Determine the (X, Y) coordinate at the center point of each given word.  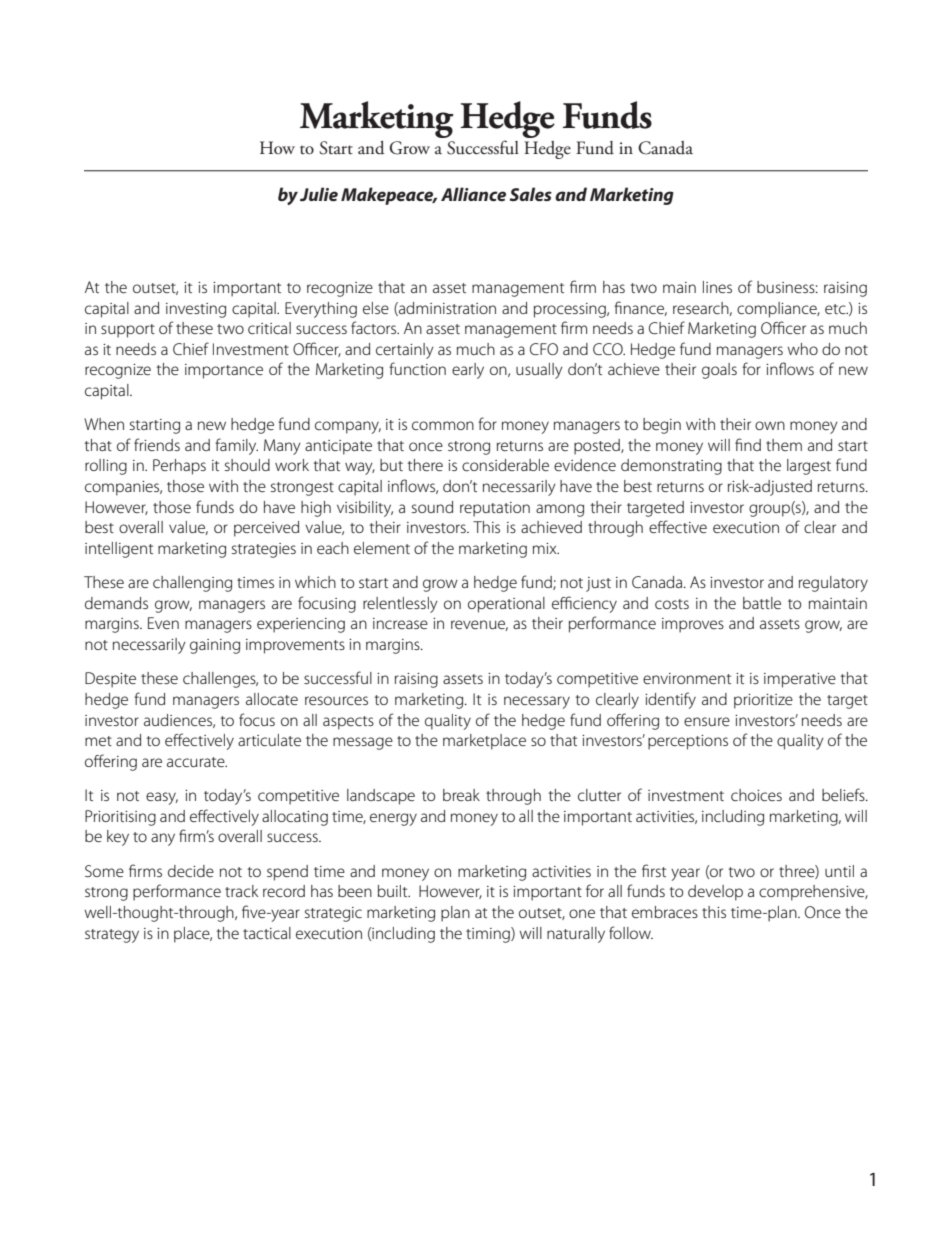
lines (717, 287)
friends (157, 444)
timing (489, 935)
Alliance (473, 194)
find (748, 444)
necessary (537, 702)
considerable (505, 465)
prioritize (763, 701)
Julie (319, 194)
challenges (220, 680)
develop (715, 893)
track (241, 891)
